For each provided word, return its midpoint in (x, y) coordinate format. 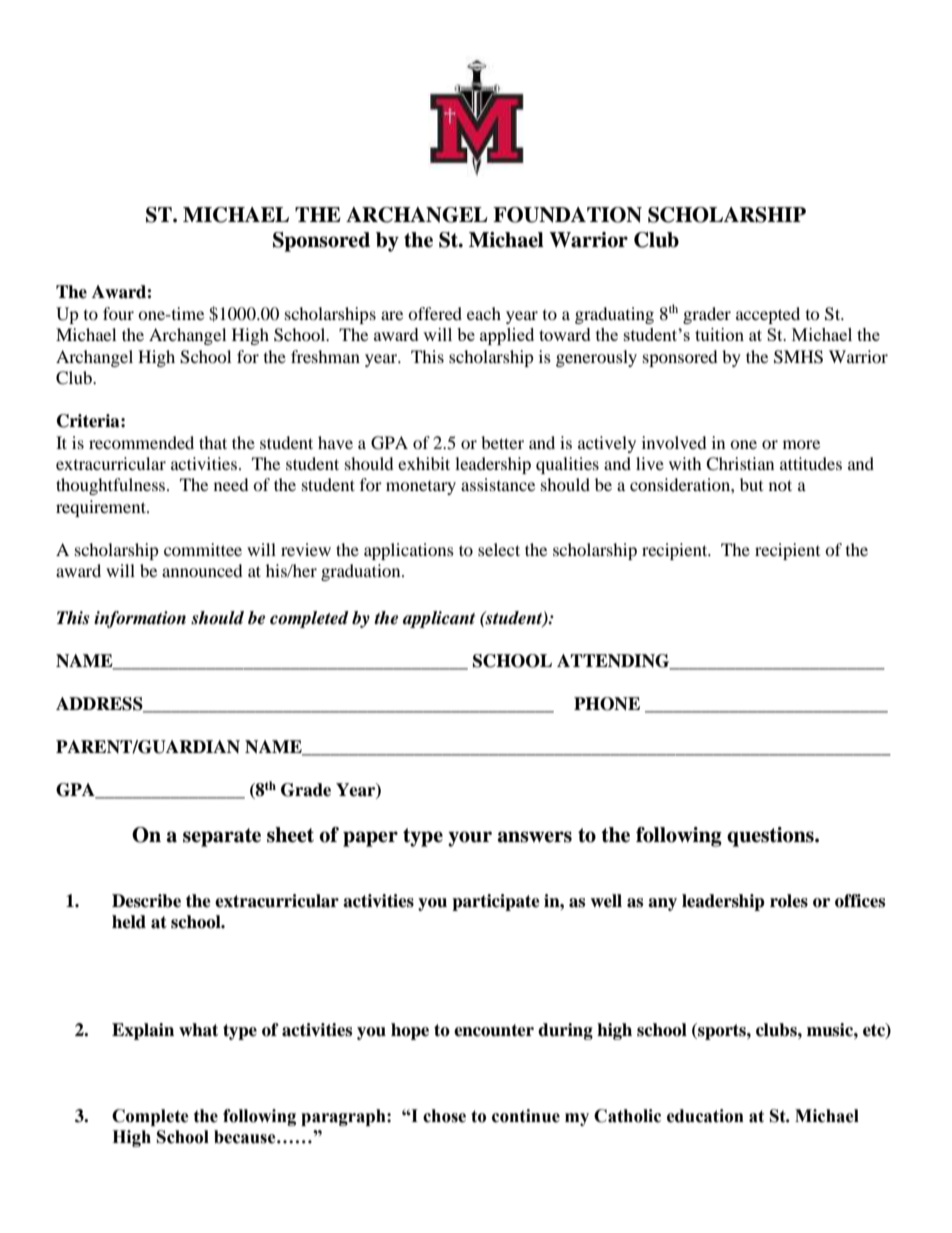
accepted (768, 315)
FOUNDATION (567, 215)
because (246, 1137)
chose (444, 1116)
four (118, 313)
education (705, 1116)
